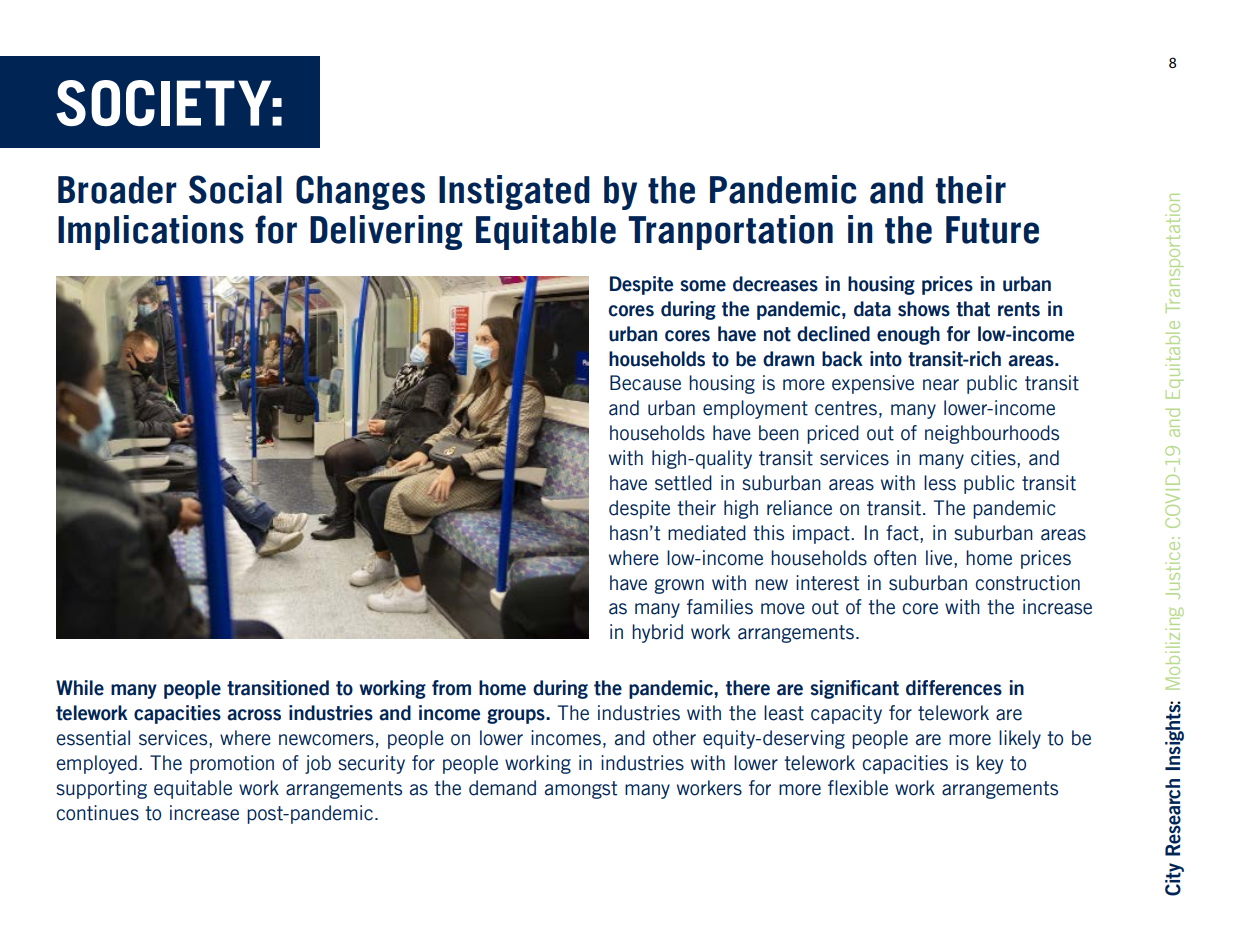 This image has height=952, width=1233. What do you see at coordinates (514, 192) in the image?
I see `Instigated` at bounding box center [514, 192].
